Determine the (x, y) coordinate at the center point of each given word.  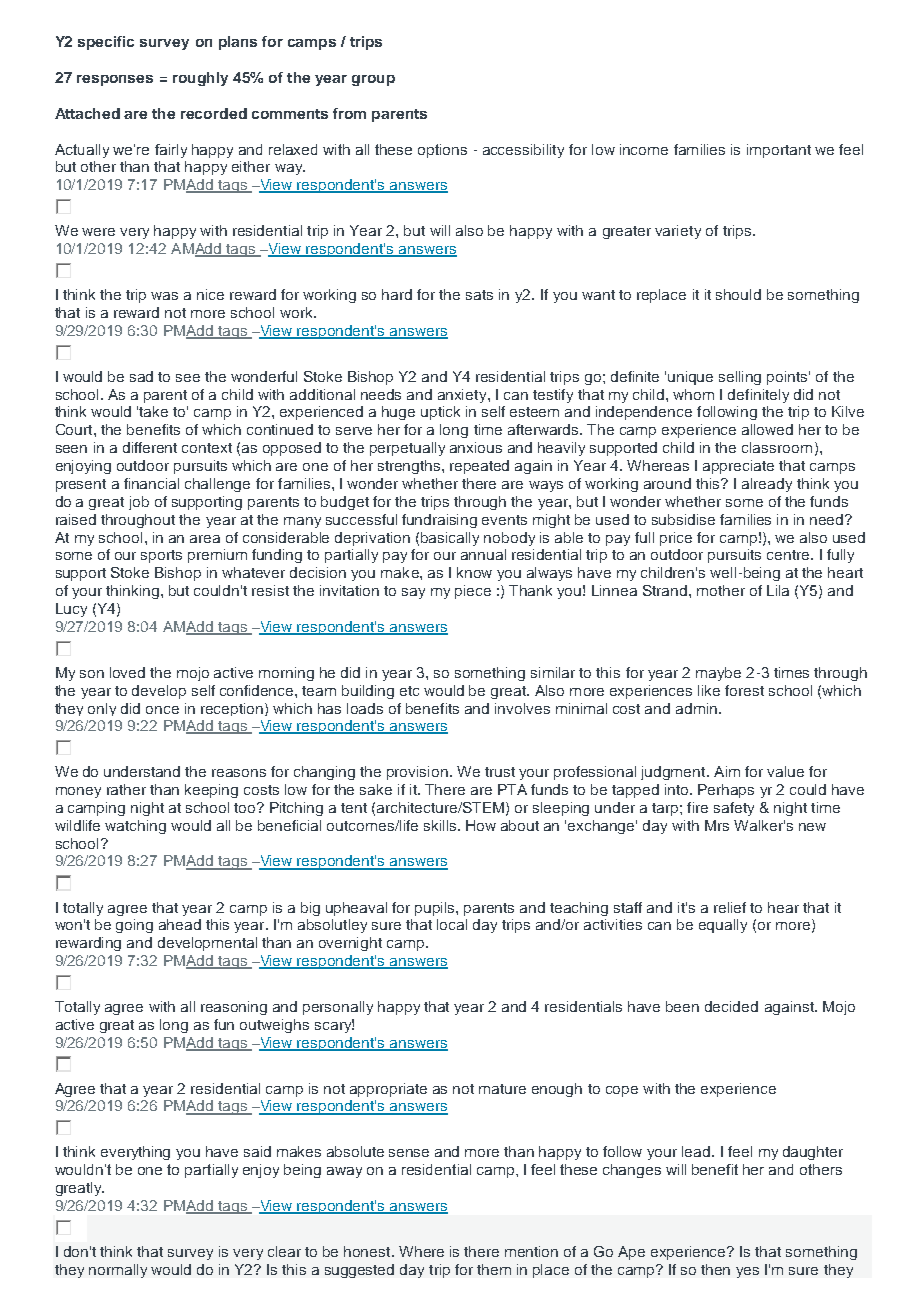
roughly (200, 79)
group (373, 80)
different (150, 447)
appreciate (738, 467)
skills (441, 825)
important (779, 151)
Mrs (717, 825)
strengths (410, 467)
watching (135, 827)
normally (118, 1271)
